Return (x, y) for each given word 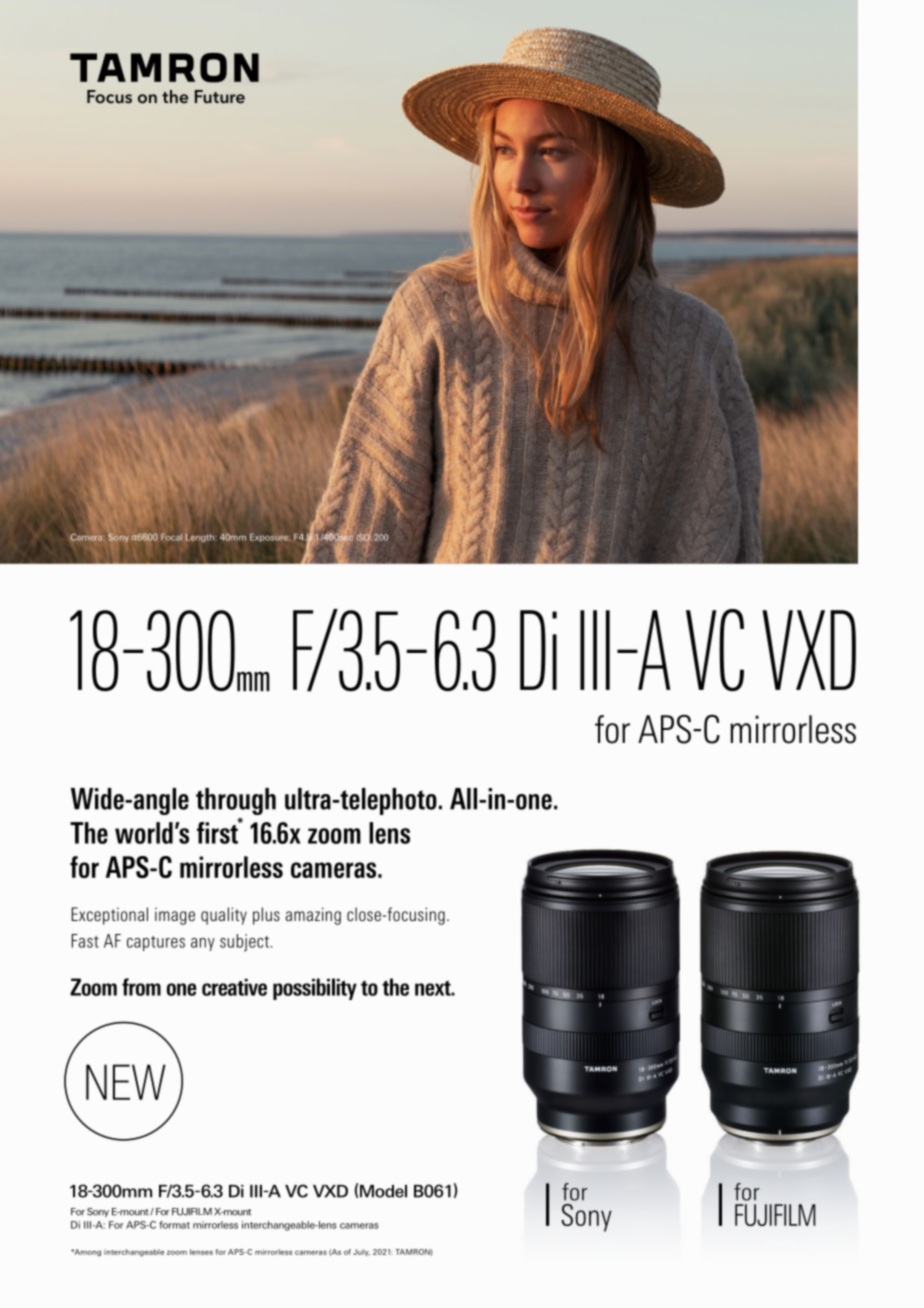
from (141, 987)
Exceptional (110, 916)
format (174, 1225)
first (218, 832)
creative (234, 987)
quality (224, 916)
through (236, 801)
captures (156, 943)
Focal (171, 537)
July (361, 1252)
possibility (315, 989)
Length (201, 537)
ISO (364, 538)
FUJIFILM (192, 1212)
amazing (313, 916)
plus (266, 916)
